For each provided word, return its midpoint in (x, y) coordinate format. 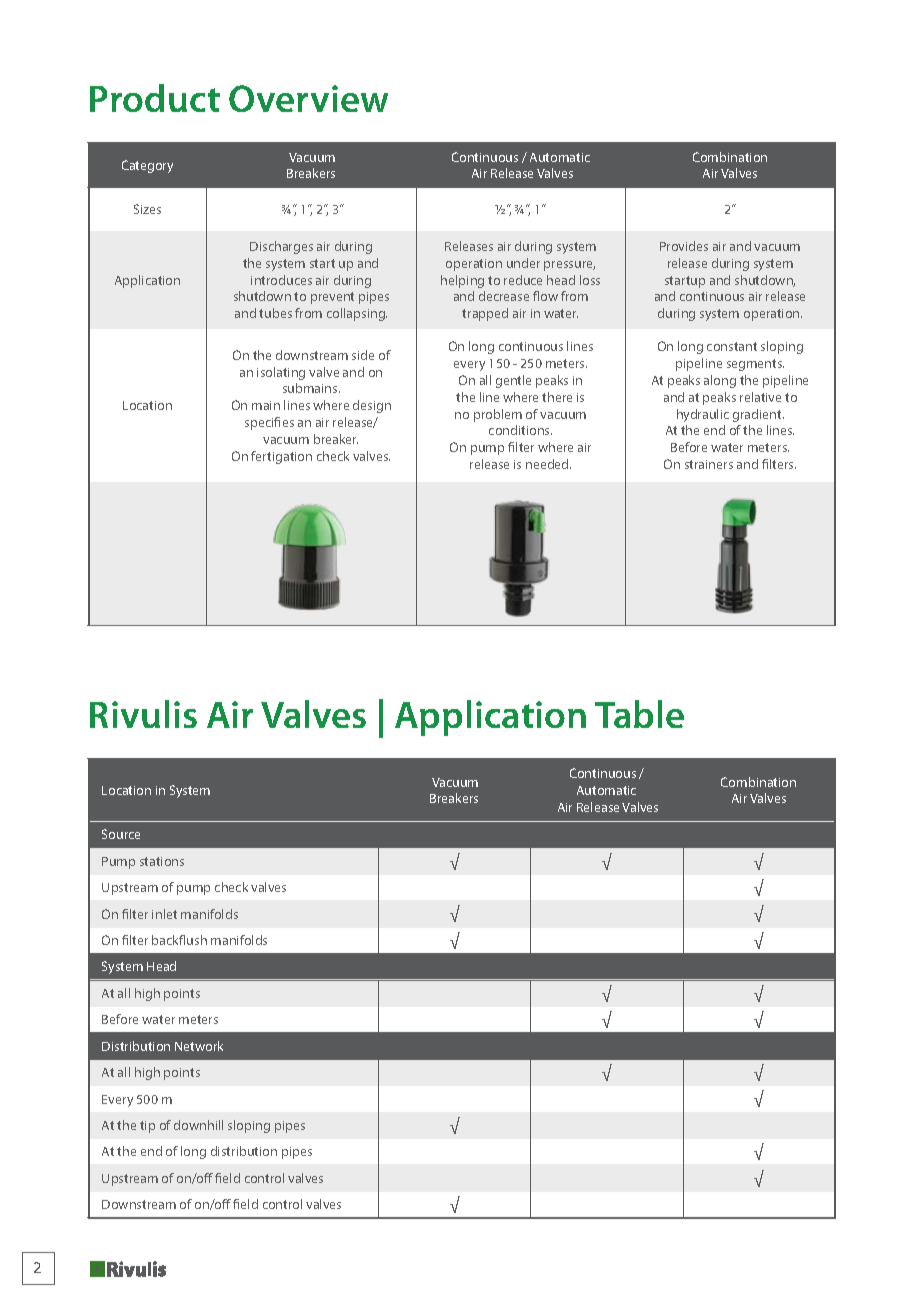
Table (639, 714)
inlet (164, 914)
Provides (684, 246)
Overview (308, 98)
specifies (269, 423)
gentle (513, 381)
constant (732, 346)
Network (199, 1046)
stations (162, 861)
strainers (709, 464)
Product (155, 98)
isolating (281, 373)
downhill (198, 1125)
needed (548, 464)
